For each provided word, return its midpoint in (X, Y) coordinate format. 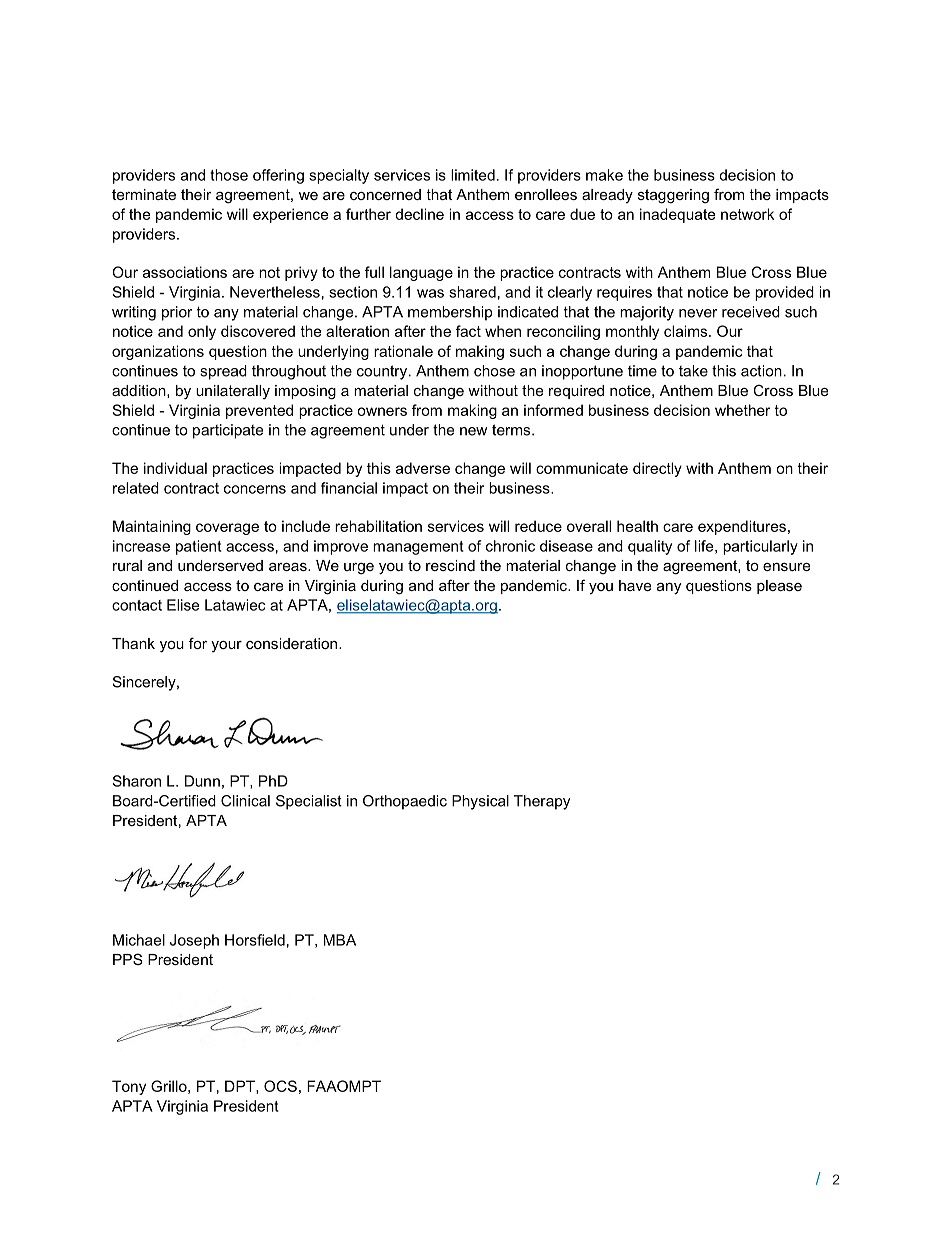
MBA (340, 940)
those (229, 175)
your (226, 646)
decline (419, 214)
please (779, 587)
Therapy (542, 802)
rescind (450, 565)
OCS (280, 1086)
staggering (673, 196)
